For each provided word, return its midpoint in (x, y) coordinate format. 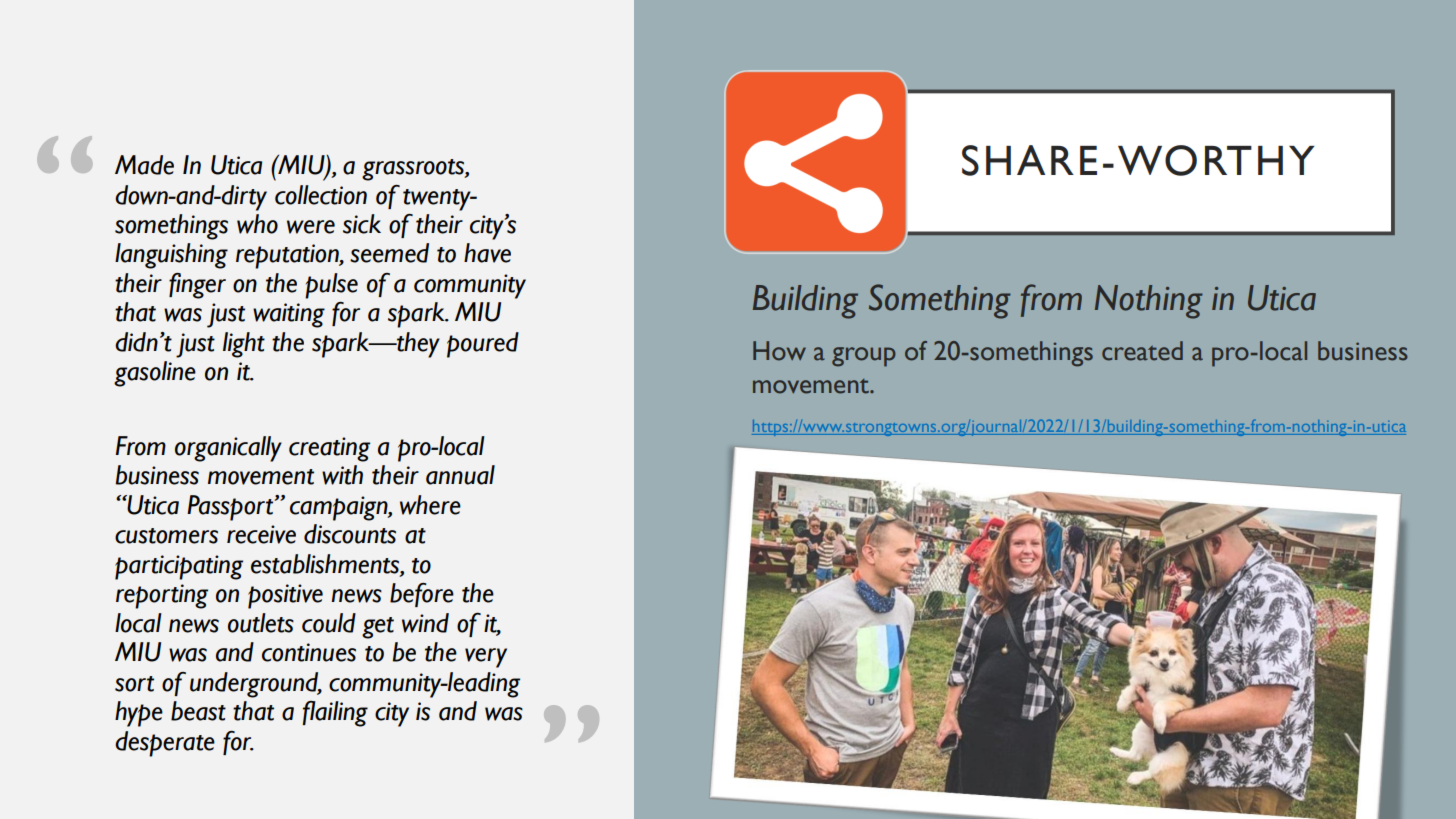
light (244, 345)
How (779, 351)
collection (321, 195)
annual (460, 475)
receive (261, 534)
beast (198, 711)
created (1142, 351)
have (487, 253)
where (430, 505)
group (864, 357)
